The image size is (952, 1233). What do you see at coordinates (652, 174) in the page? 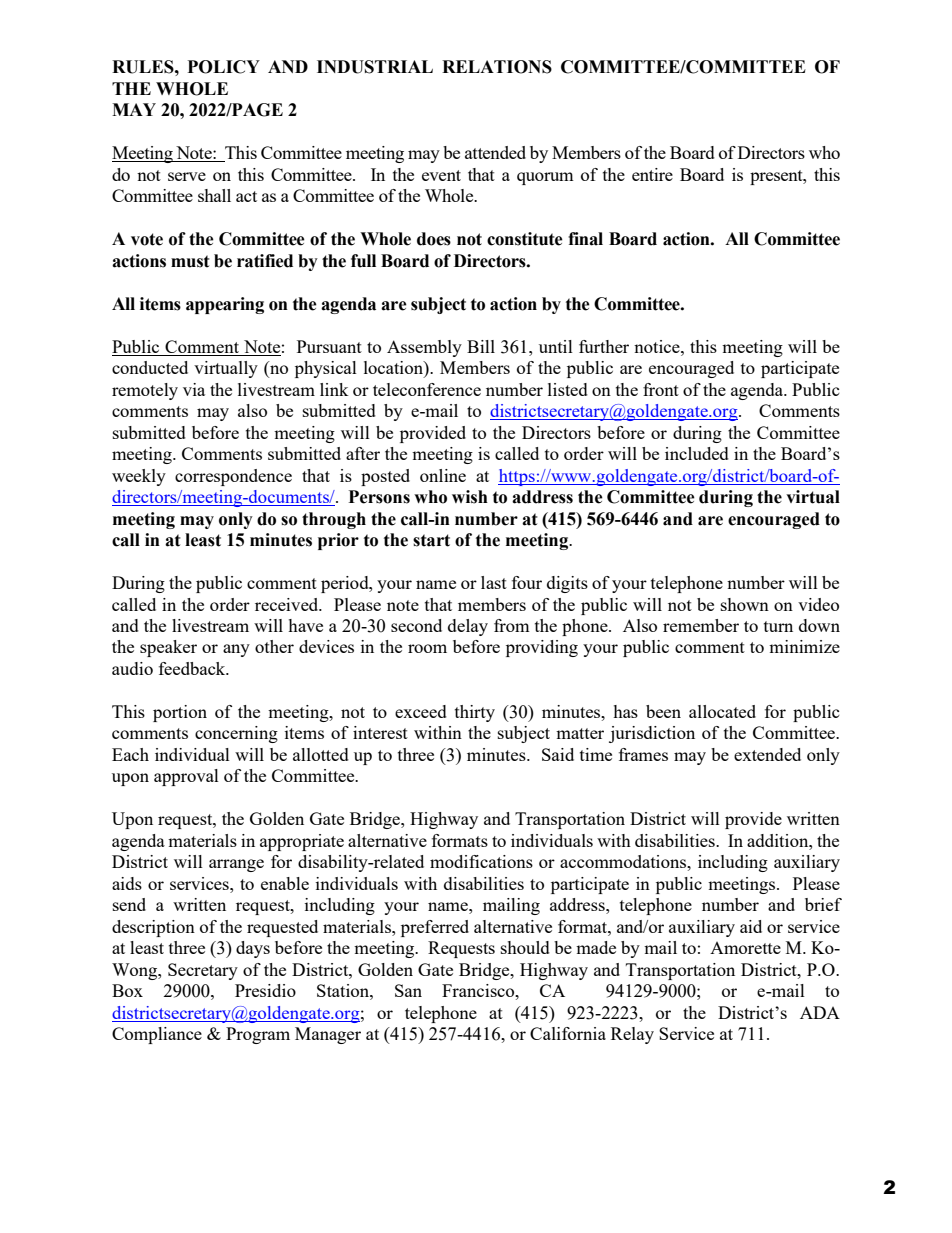
I see `entire` at bounding box center [652, 174].
